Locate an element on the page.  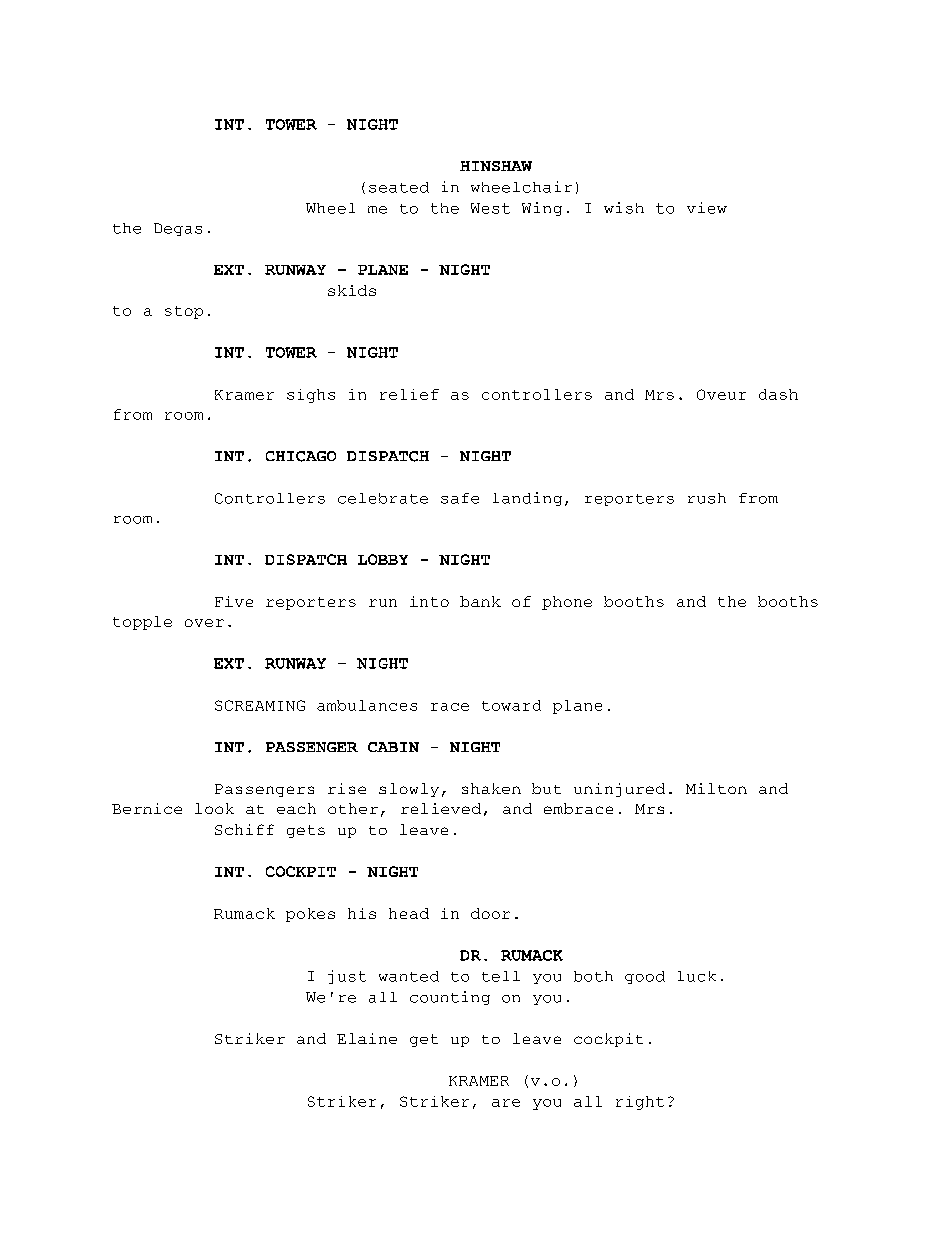
dash is located at coordinates (778, 394).
